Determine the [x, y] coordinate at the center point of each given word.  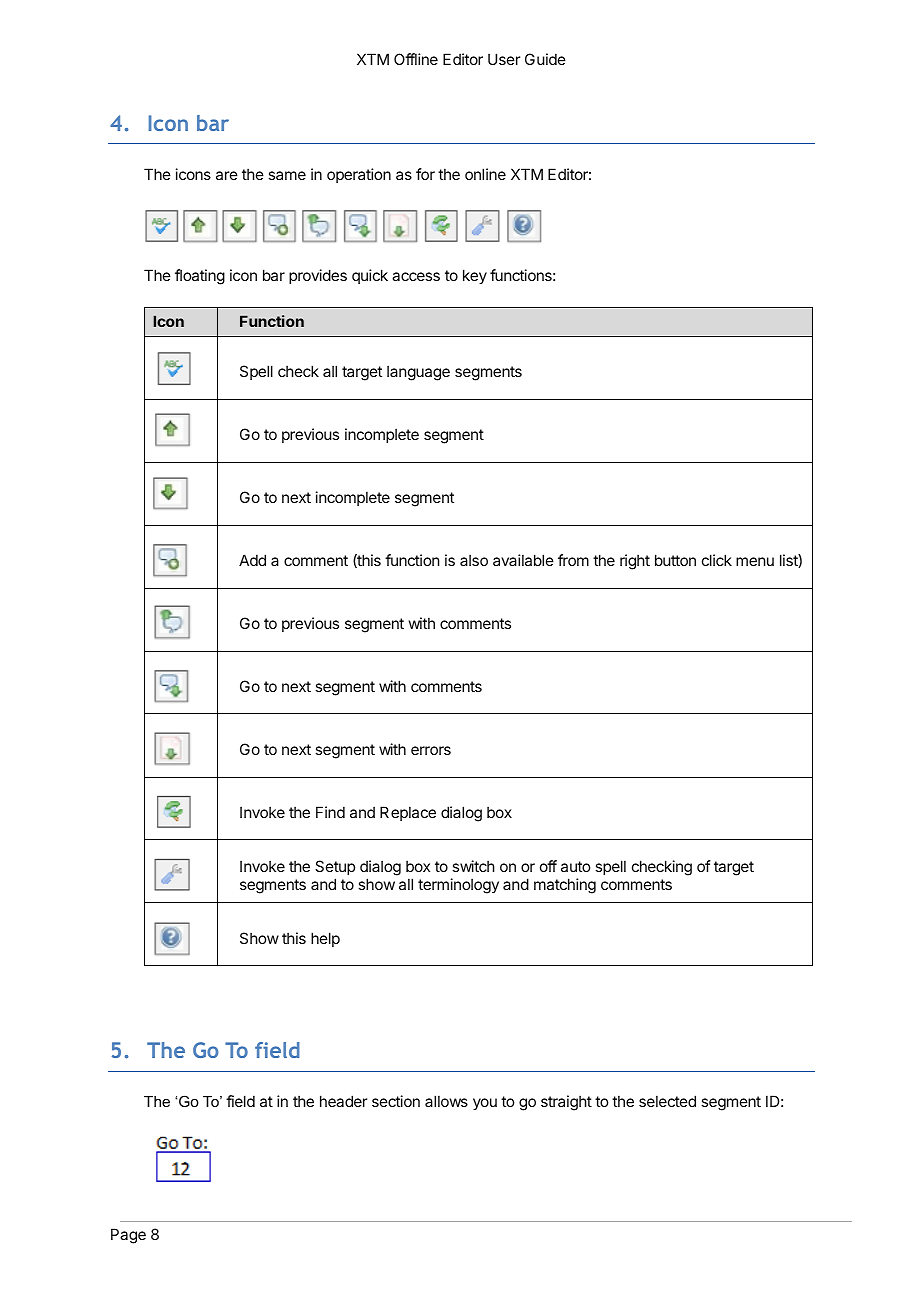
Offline [416, 59]
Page [128, 1236]
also [474, 560]
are [227, 175]
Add [252, 560]
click [717, 560]
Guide [545, 59]
